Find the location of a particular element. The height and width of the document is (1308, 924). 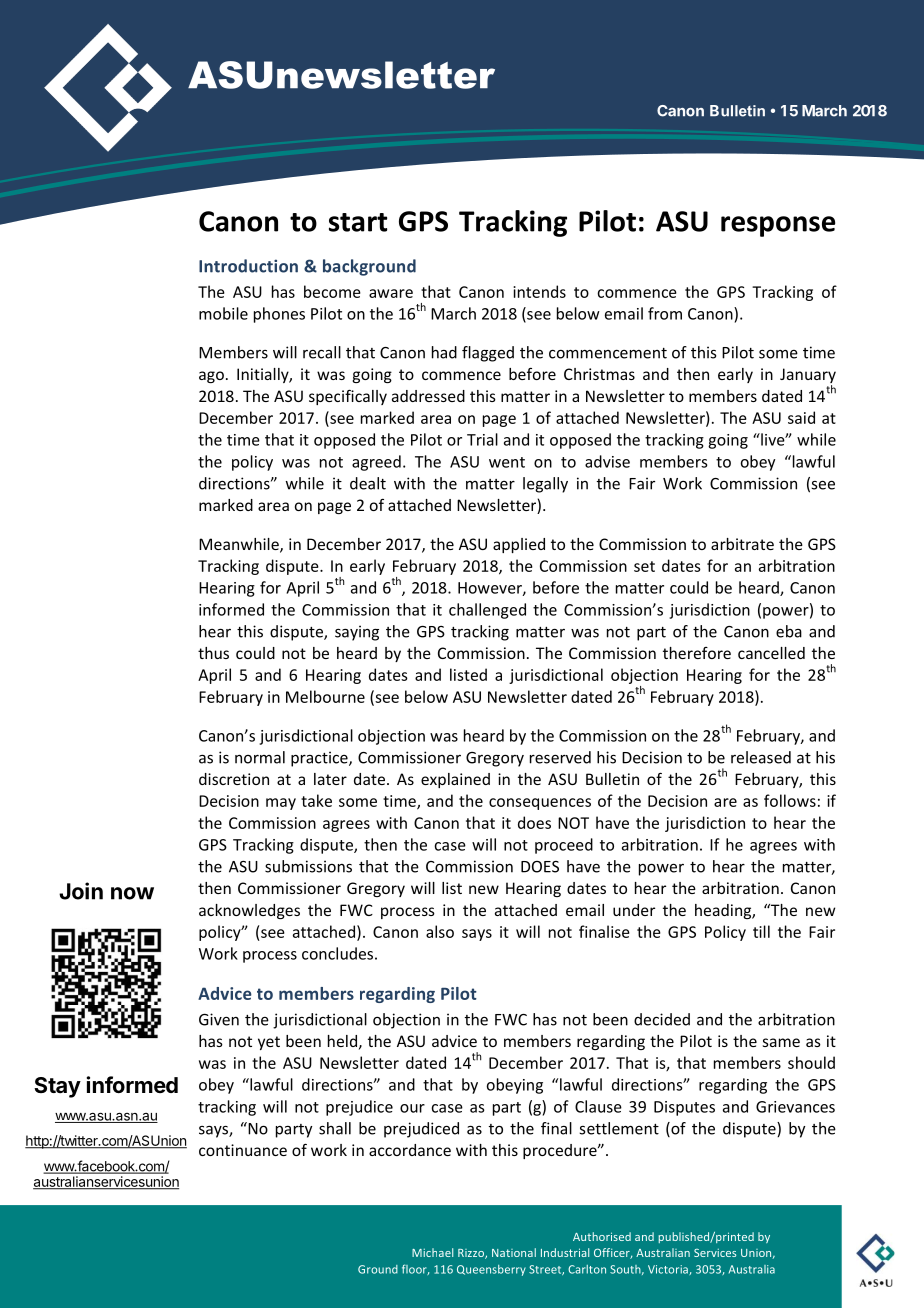

thus is located at coordinates (213, 653).
